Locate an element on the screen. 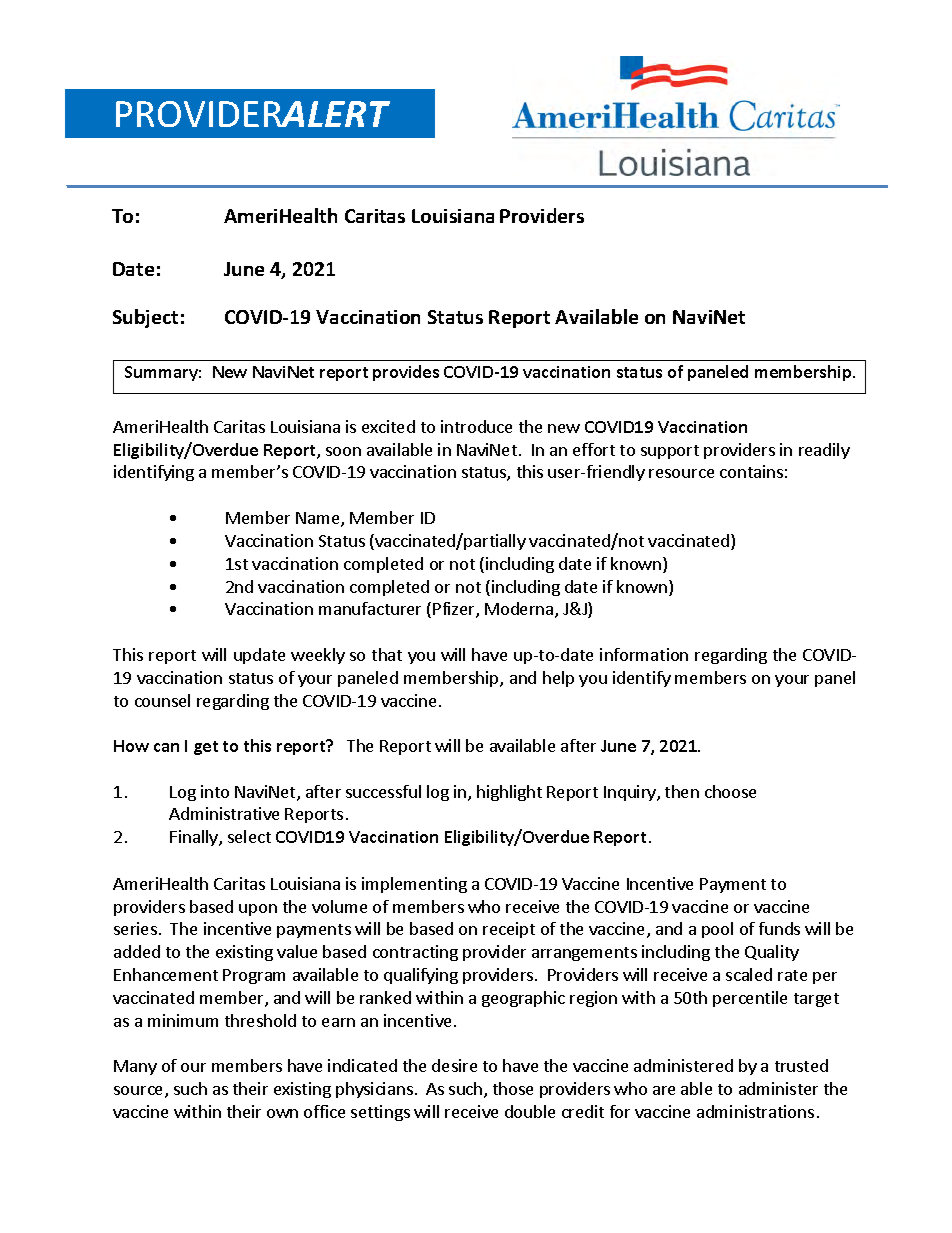 The width and height of the screenshot is (952, 1233). support is located at coordinates (670, 452).
